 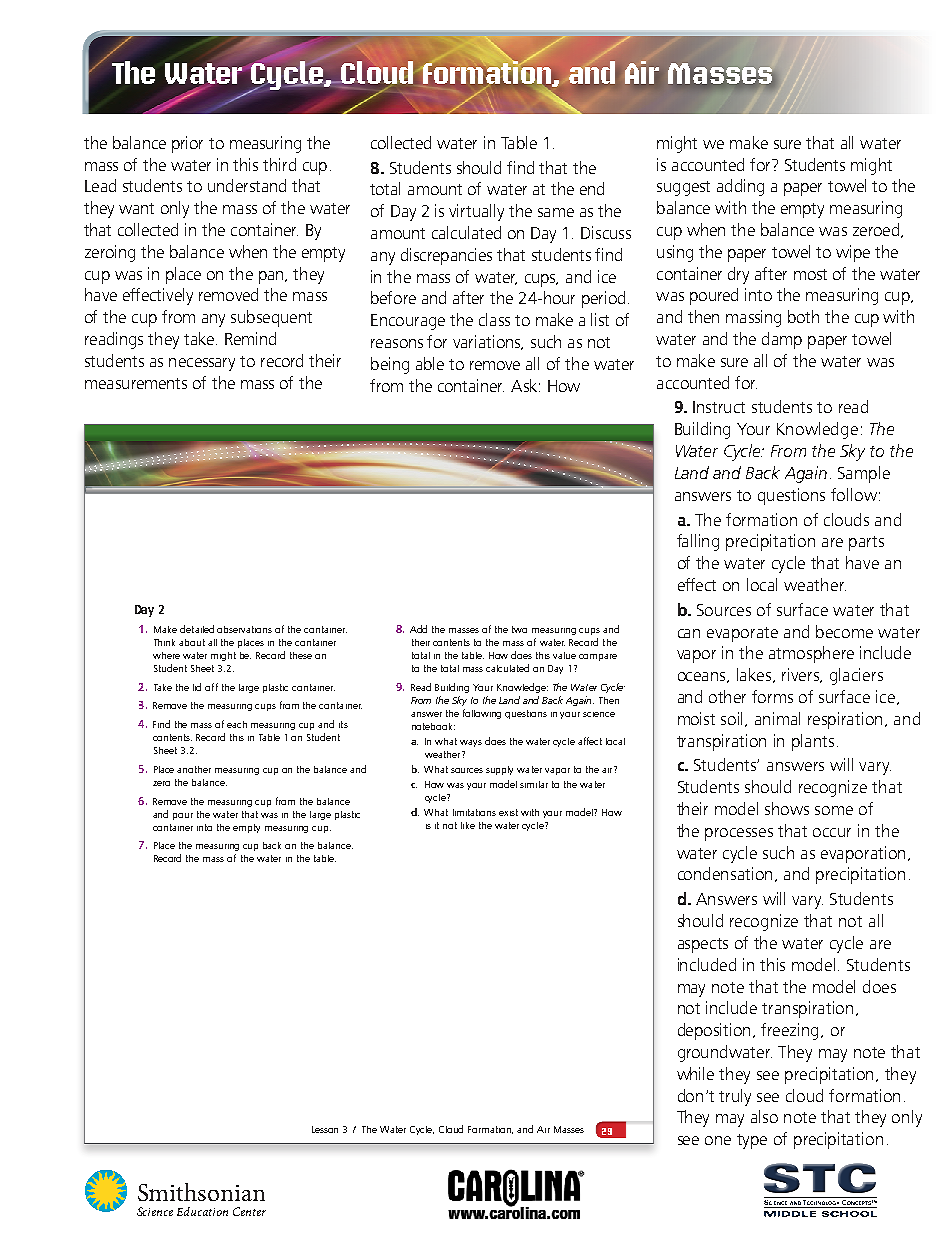 What do you see at coordinates (476, 212) in the screenshot?
I see `virtually` at bounding box center [476, 212].
